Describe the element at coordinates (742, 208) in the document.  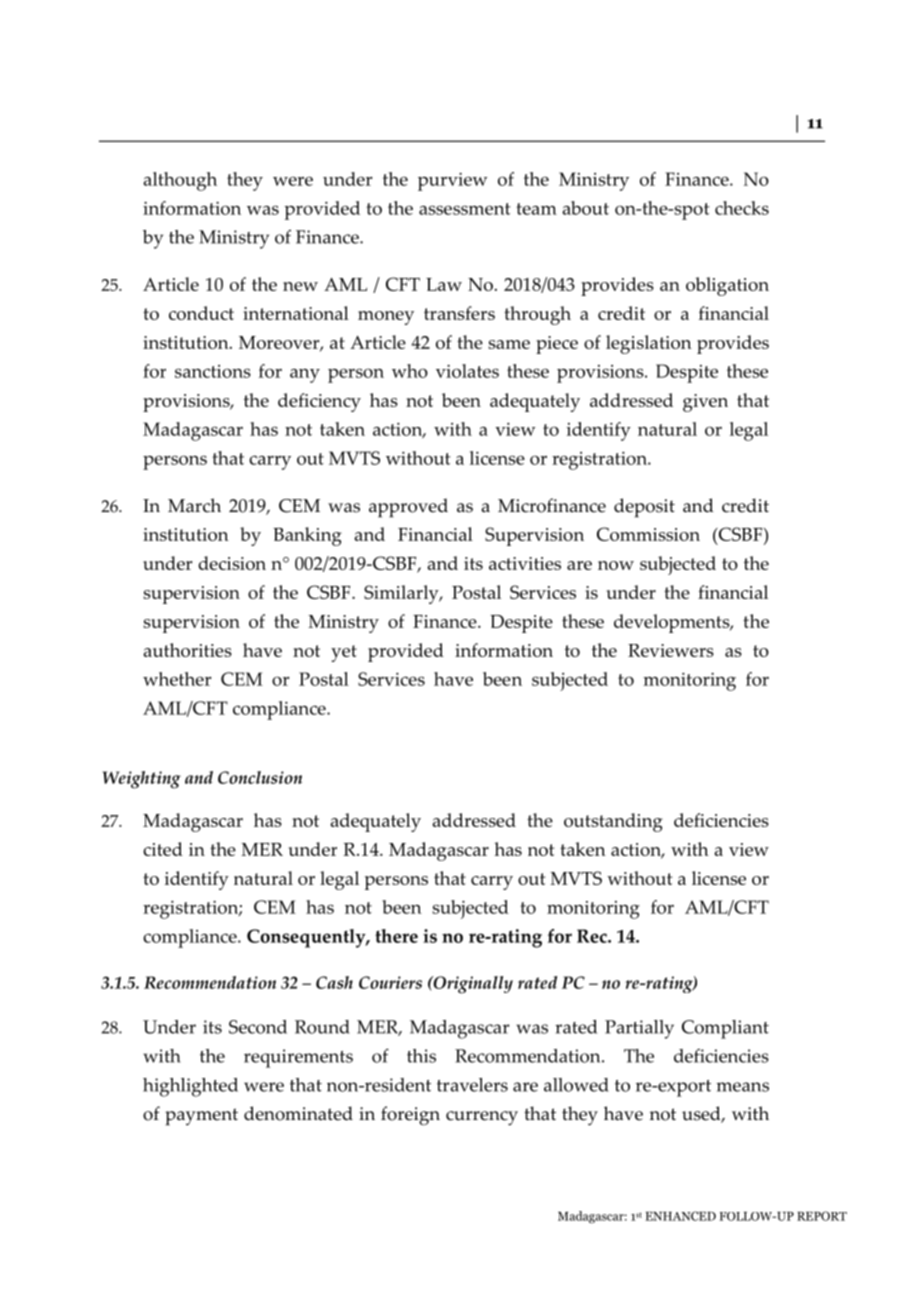
I see `checks` at that location.
